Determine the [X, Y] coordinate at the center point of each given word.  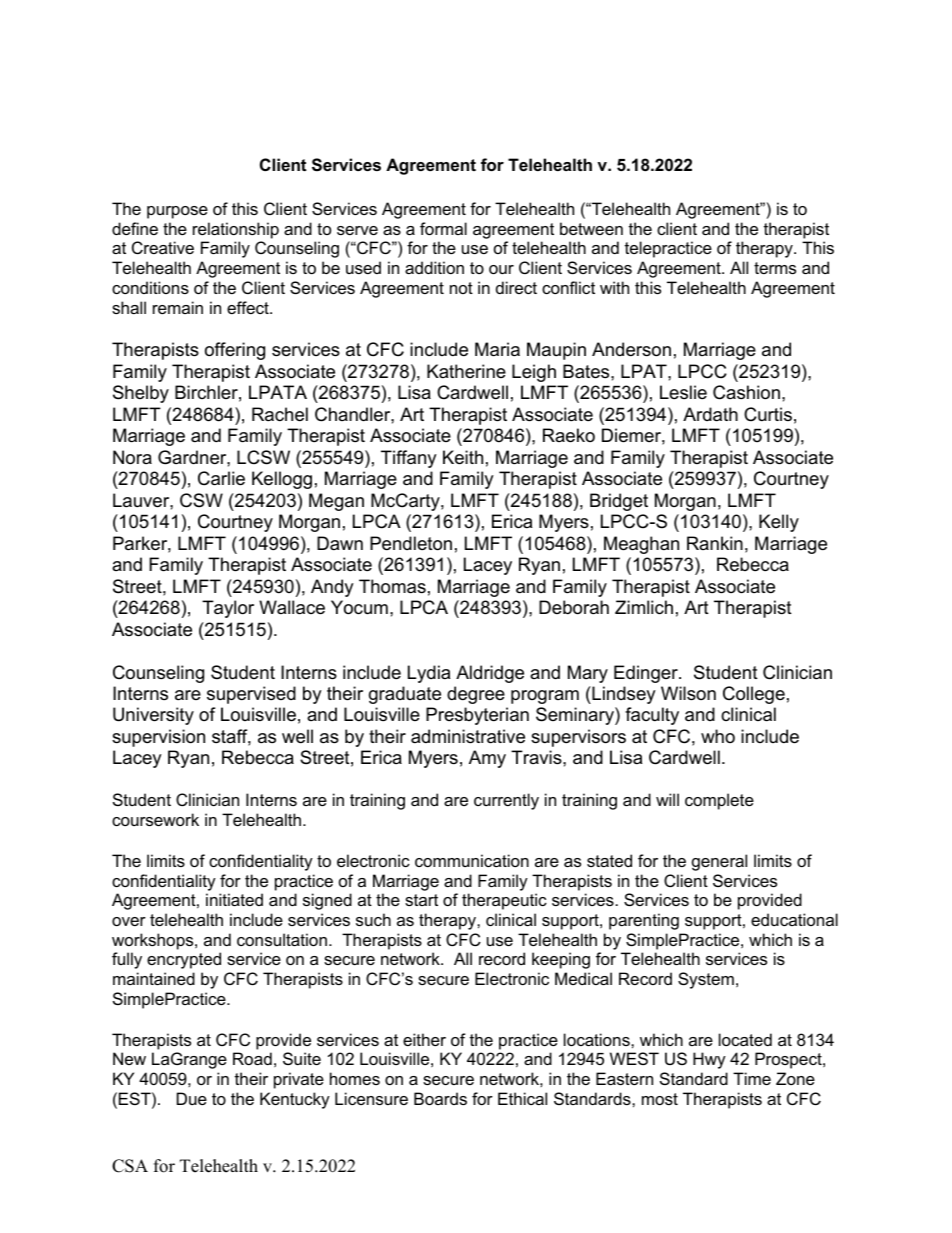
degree [476, 695]
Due [192, 1098]
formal [443, 228]
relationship [236, 230]
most [660, 1099]
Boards [440, 1098]
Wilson [688, 693]
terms [775, 268]
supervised [251, 695]
